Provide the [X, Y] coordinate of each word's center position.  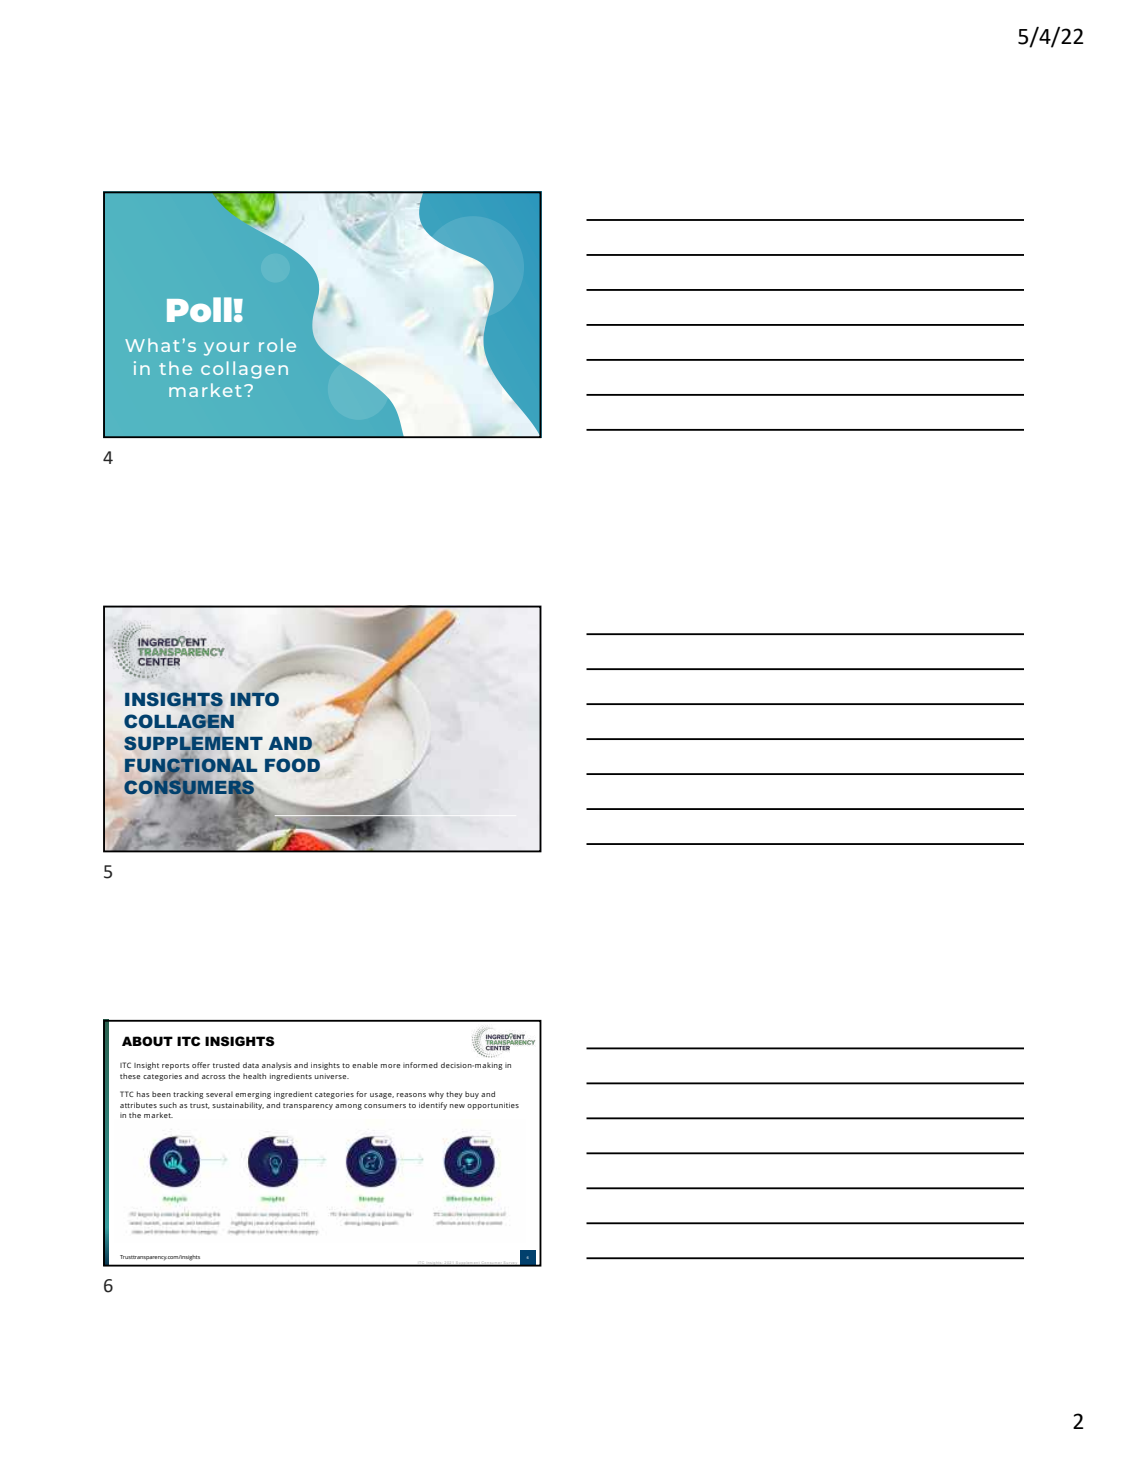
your [226, 349]
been [161, 1094]
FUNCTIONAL [191, 765]
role [277, 345]
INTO [255, 699]
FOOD [292, 765]
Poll [199, 309]
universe [332, 1077]
